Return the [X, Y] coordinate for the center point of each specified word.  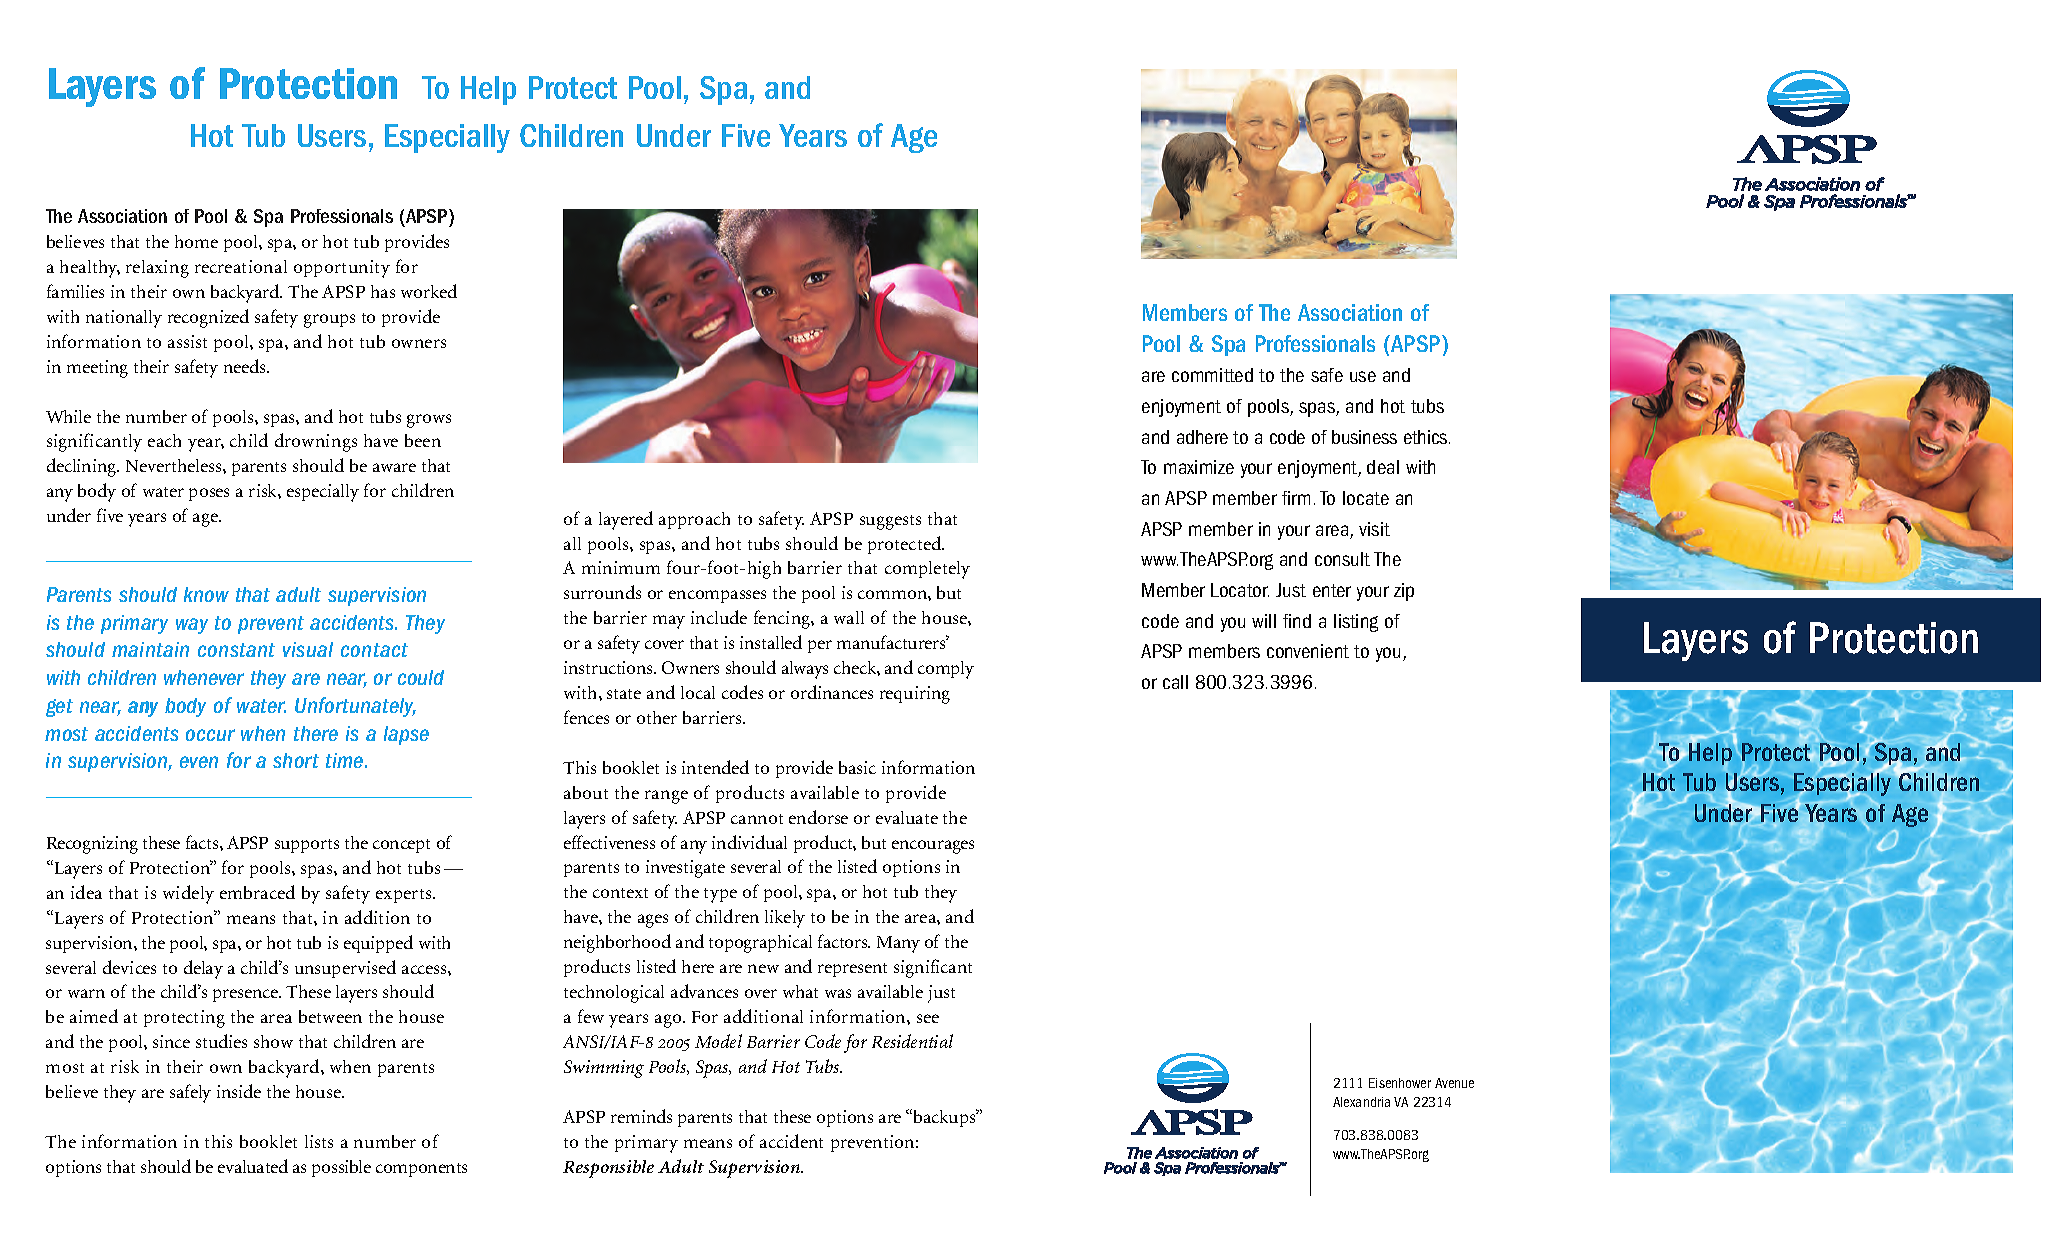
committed [1212, 375]
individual [749, 842]
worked [429, 291]
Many [898, 944]
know [206, 594]
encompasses [717, 596]
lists [319, 1141]
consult [1342, 559]
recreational [241, 266]
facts [203, 842]
